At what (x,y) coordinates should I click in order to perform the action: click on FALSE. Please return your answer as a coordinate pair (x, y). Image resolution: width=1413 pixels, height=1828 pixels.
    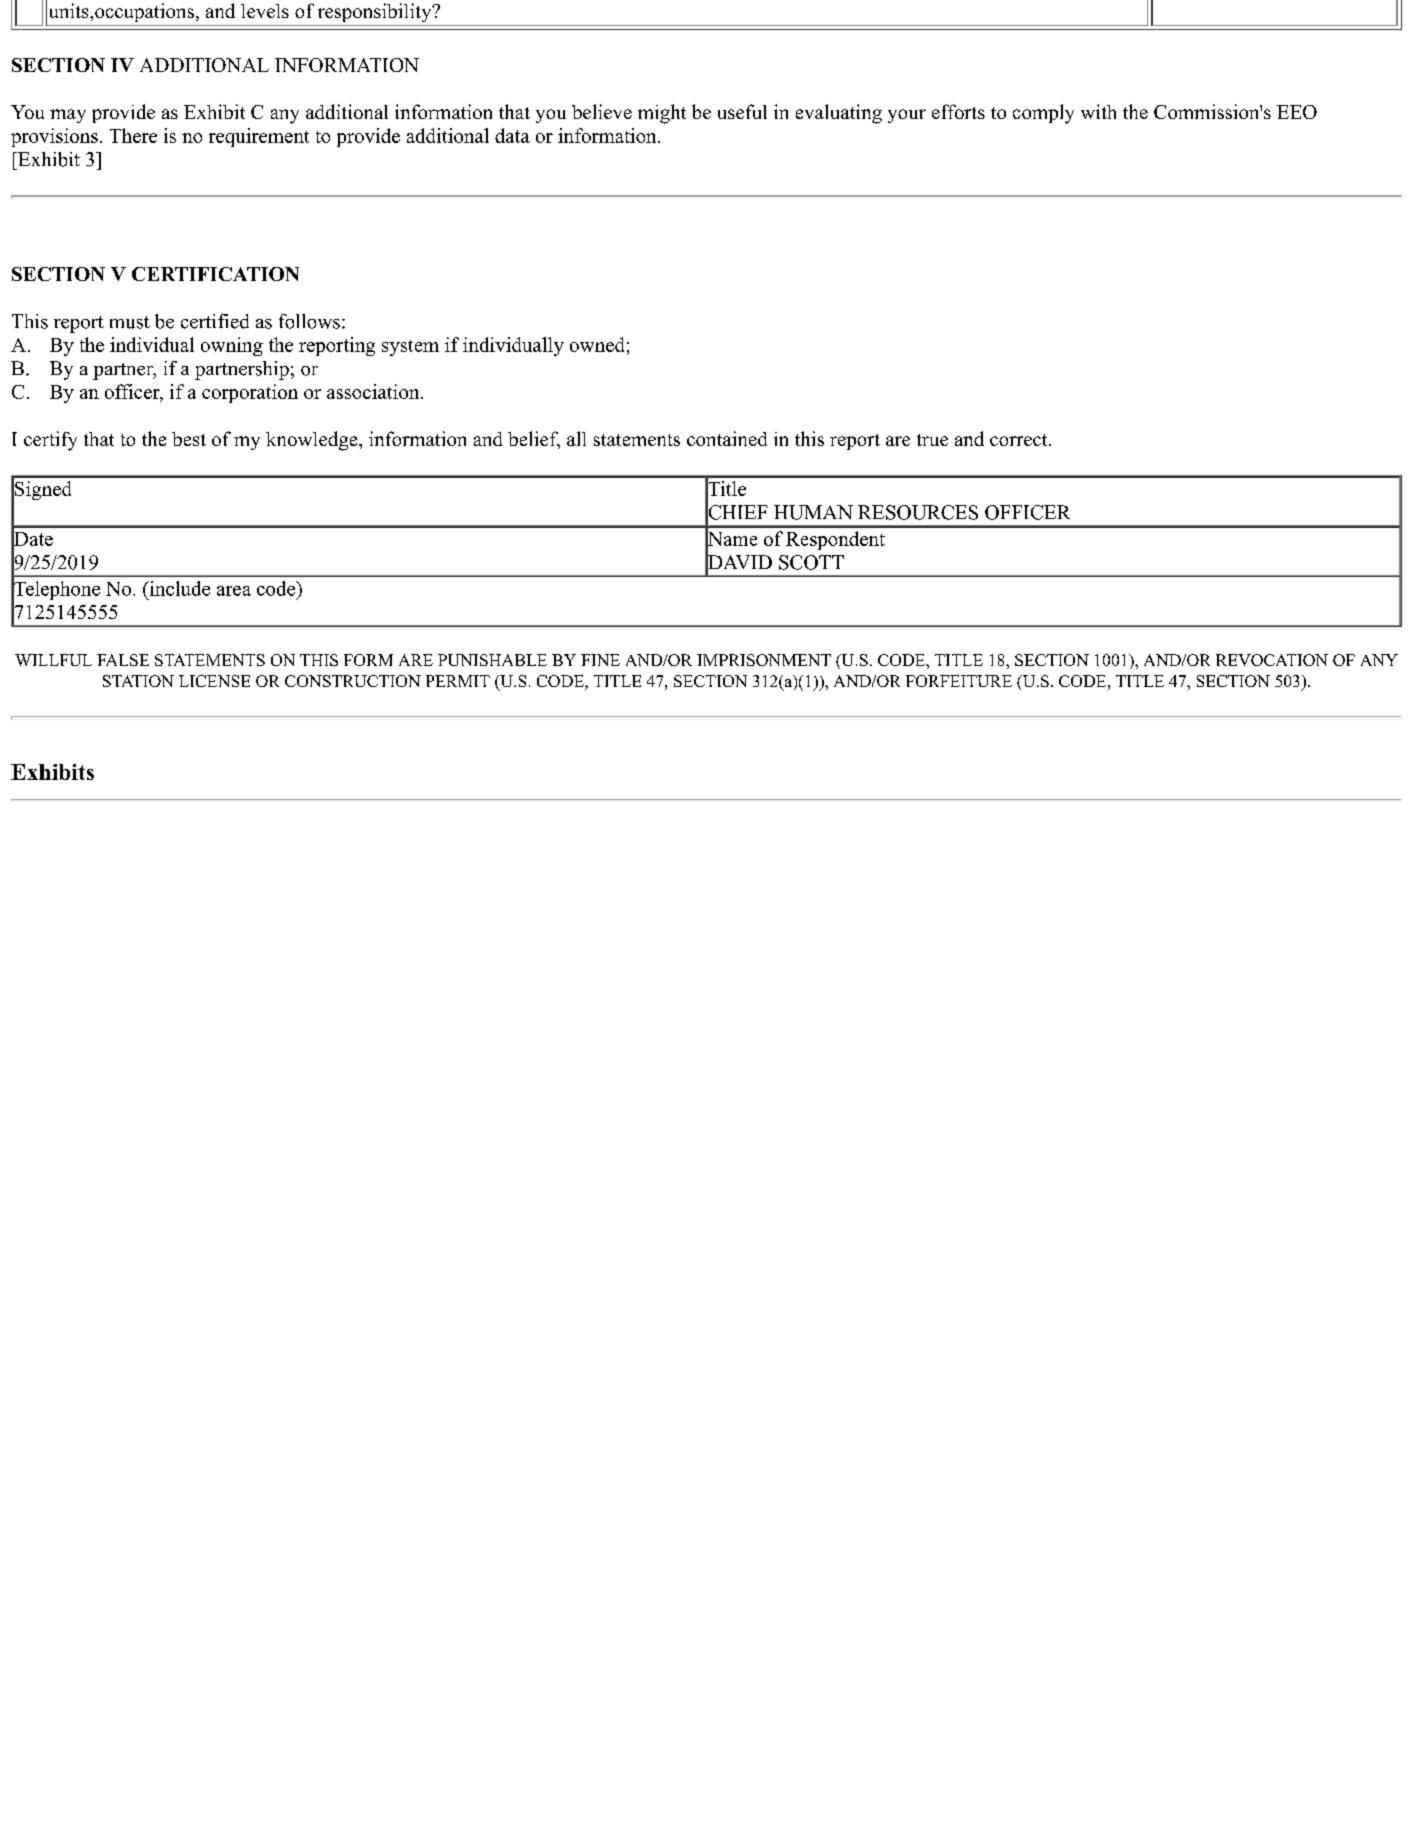
    Looking at the image, I should click on (123, 660).
